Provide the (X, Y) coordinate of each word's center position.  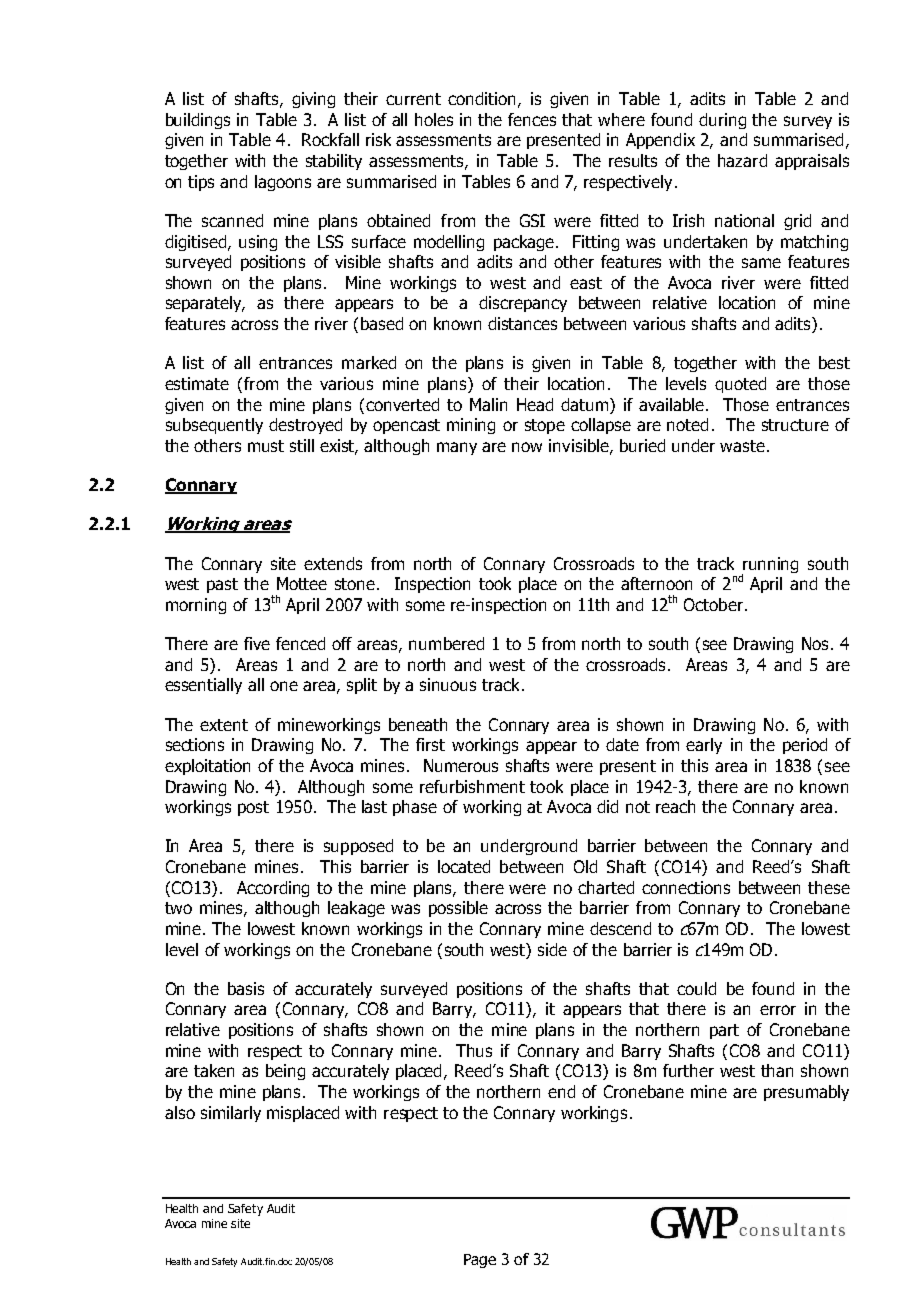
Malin (488, 404)
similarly (231, 1114)
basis (246, 988)
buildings (198, 121)
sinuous (448, 684)
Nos (817, 643)
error (778, 1010)
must (266, 446)
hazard (742, 160)
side (552, 949)
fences (532, 119)
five (257, 643)
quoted (740, 385)
